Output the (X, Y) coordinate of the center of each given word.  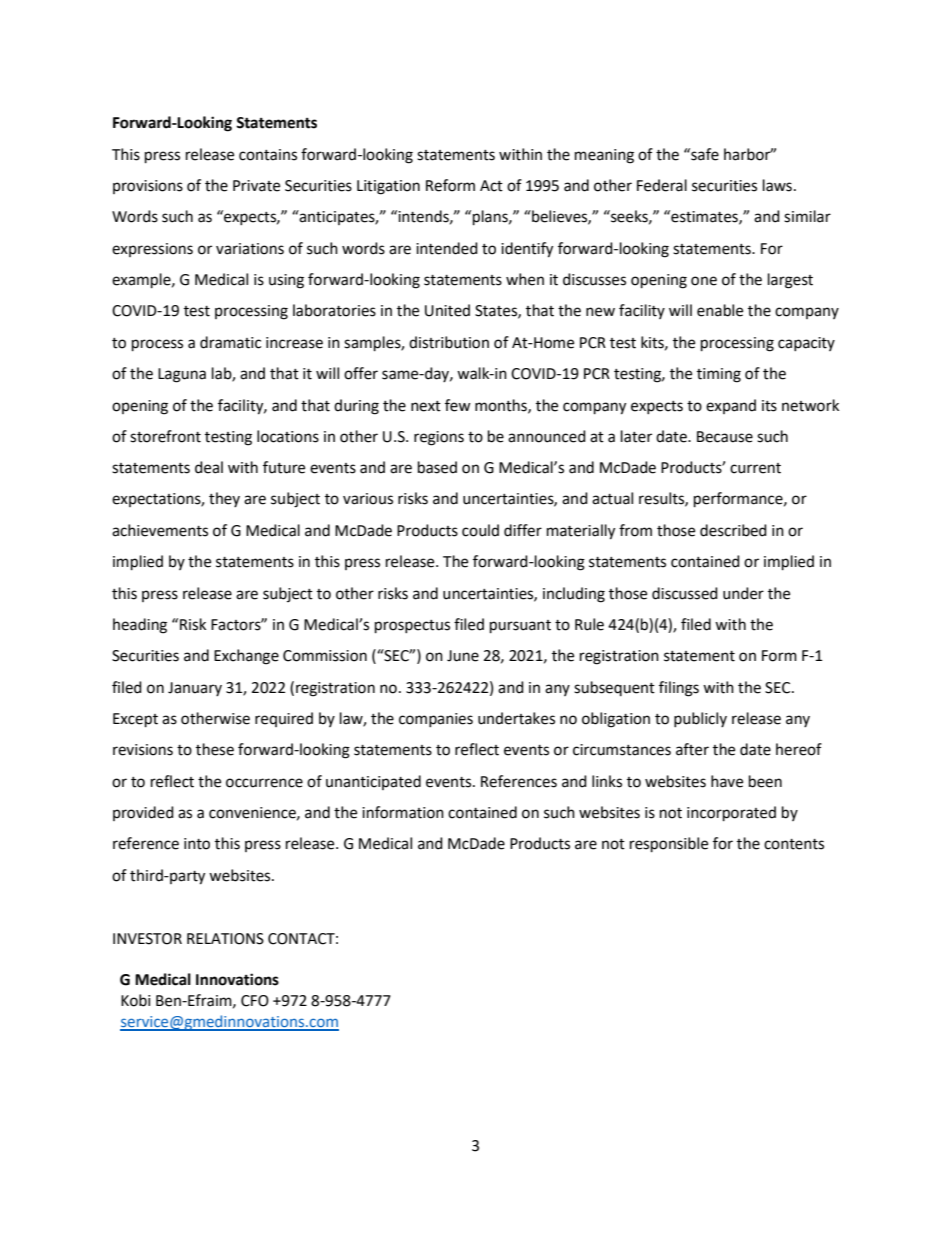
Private (256, 186)
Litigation (388, 187)
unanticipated (373, 782)
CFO (255, 1001)
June (463, 656)
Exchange (246, 657)
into (197, 844)
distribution (449, 342)
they (224, 499)
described (733, 530)
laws (777, 185)
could (480, 530)
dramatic (230, 342)
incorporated (731, 814)
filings (679, 689)
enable (720, 310)
